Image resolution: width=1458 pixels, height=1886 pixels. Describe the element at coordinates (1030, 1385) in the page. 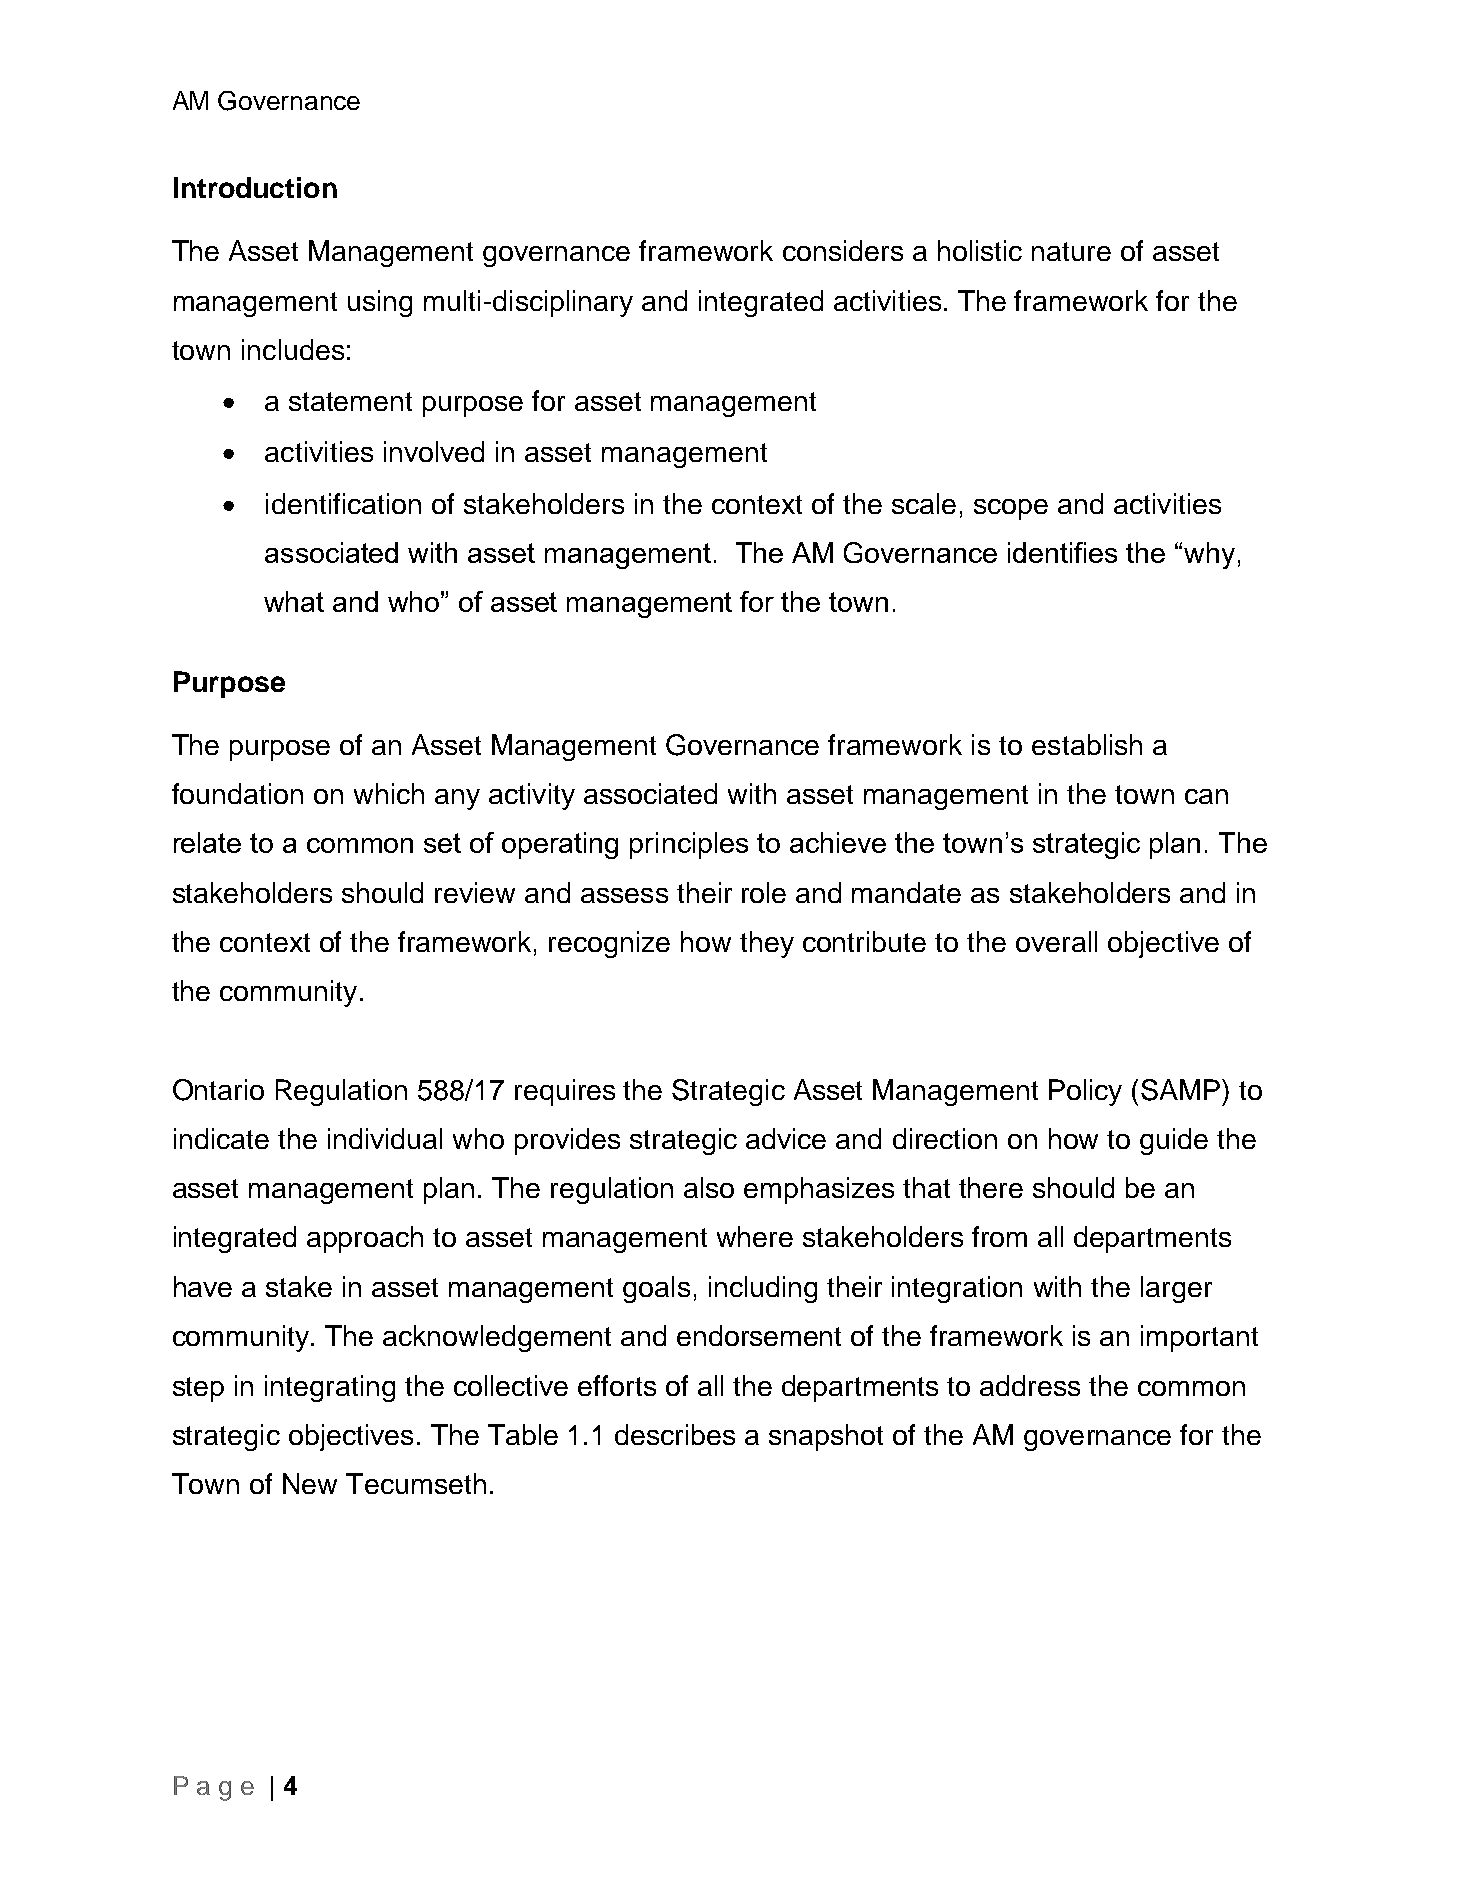

I see `address` at that location.
